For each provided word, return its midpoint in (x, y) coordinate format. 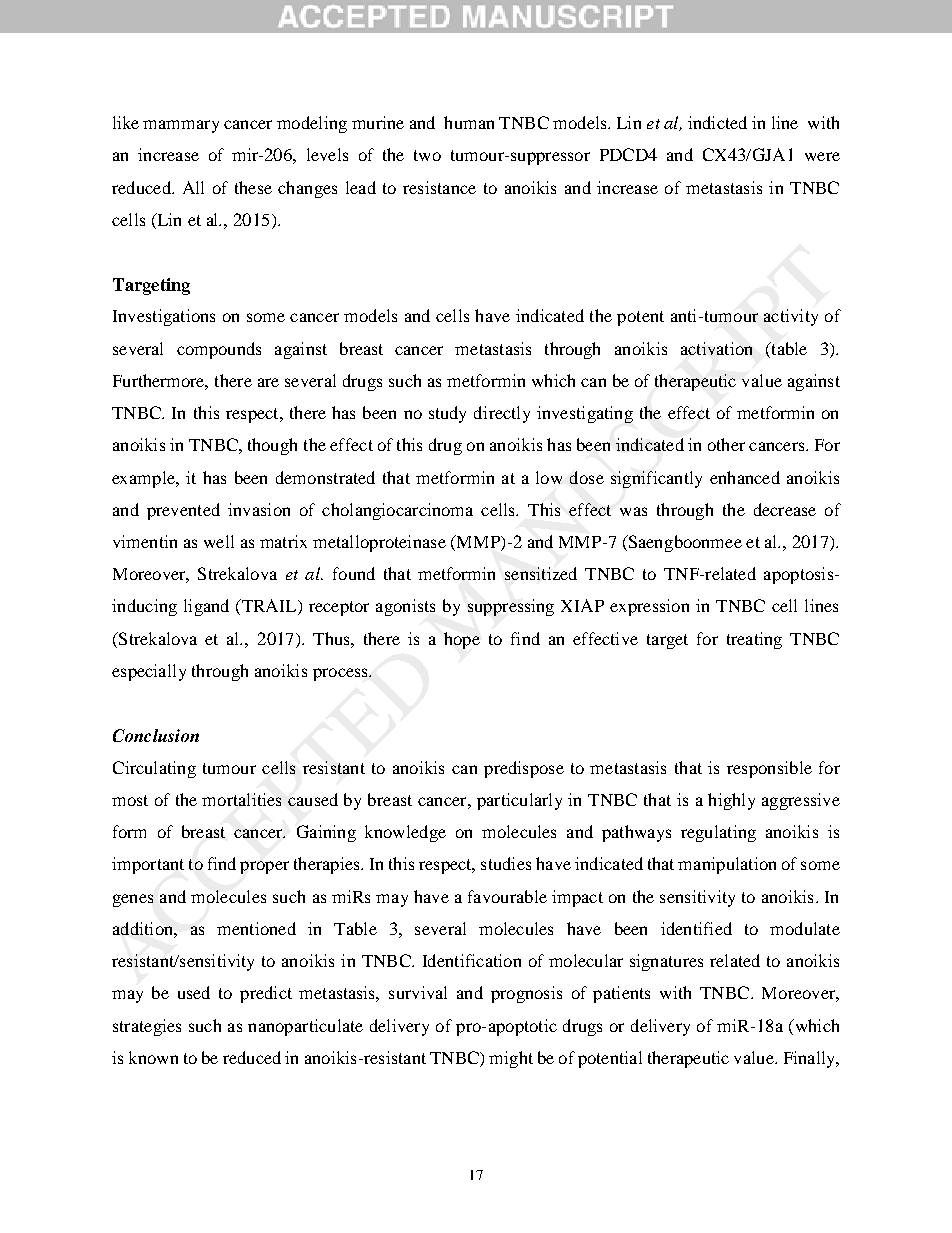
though (272, 446)
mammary (181, 126)
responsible (769, 769)
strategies (147, 1027)
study (447, 414)
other (726, 444)
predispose (524, 769)
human (469, 122)
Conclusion (156, 735)
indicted (717, 122)
